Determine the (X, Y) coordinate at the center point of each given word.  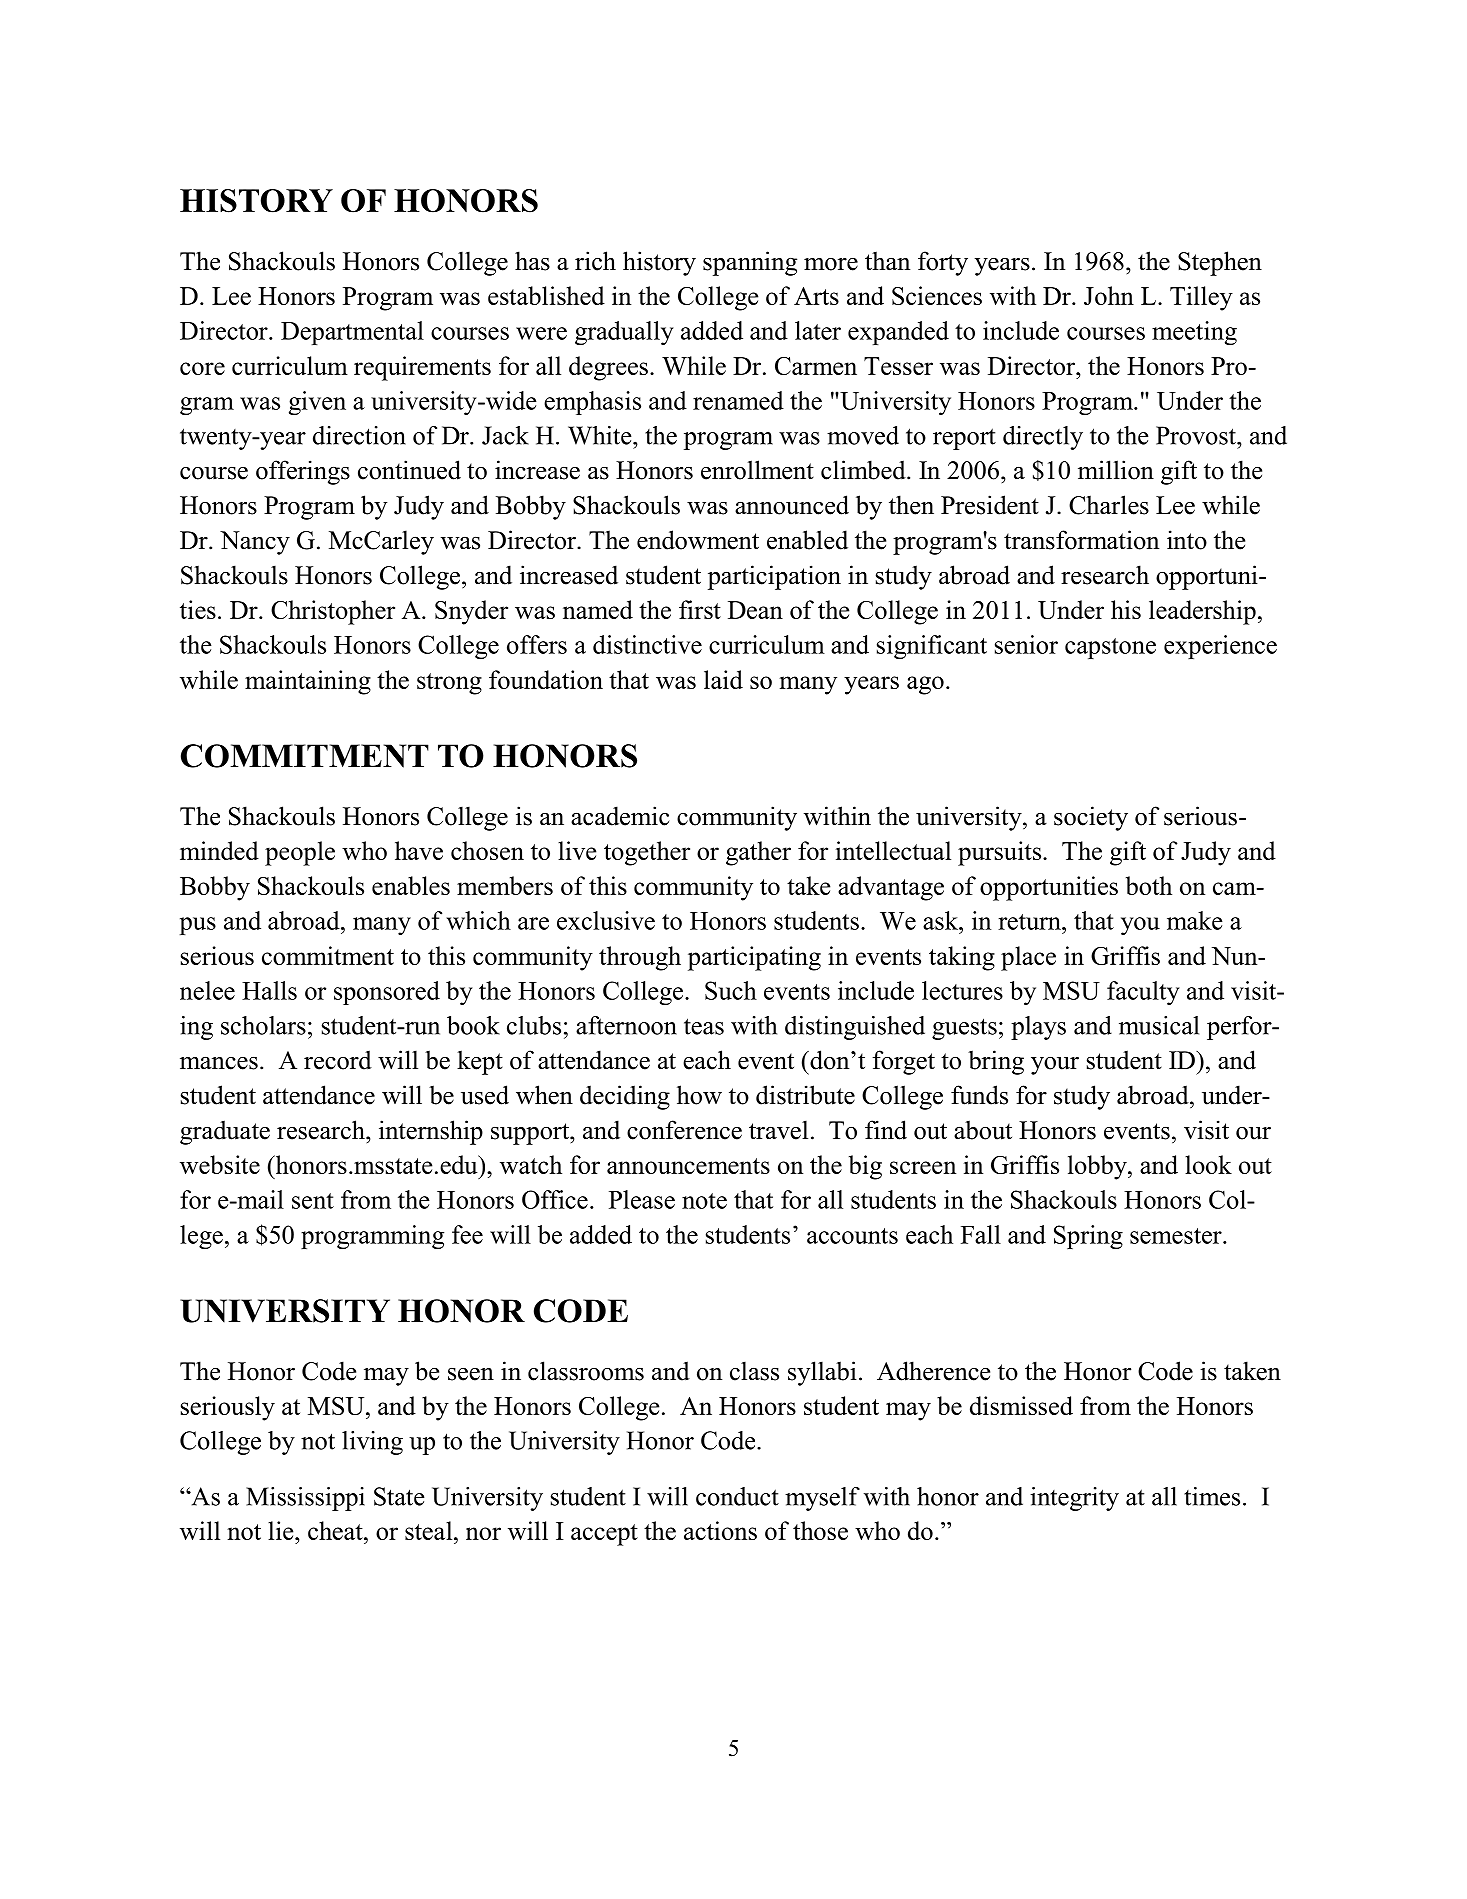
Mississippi (305, 1499)
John (1109, 295)
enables (411, 885)
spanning (750, 263)
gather (758, 853)
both (1149, 885)
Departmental (352, 333)
